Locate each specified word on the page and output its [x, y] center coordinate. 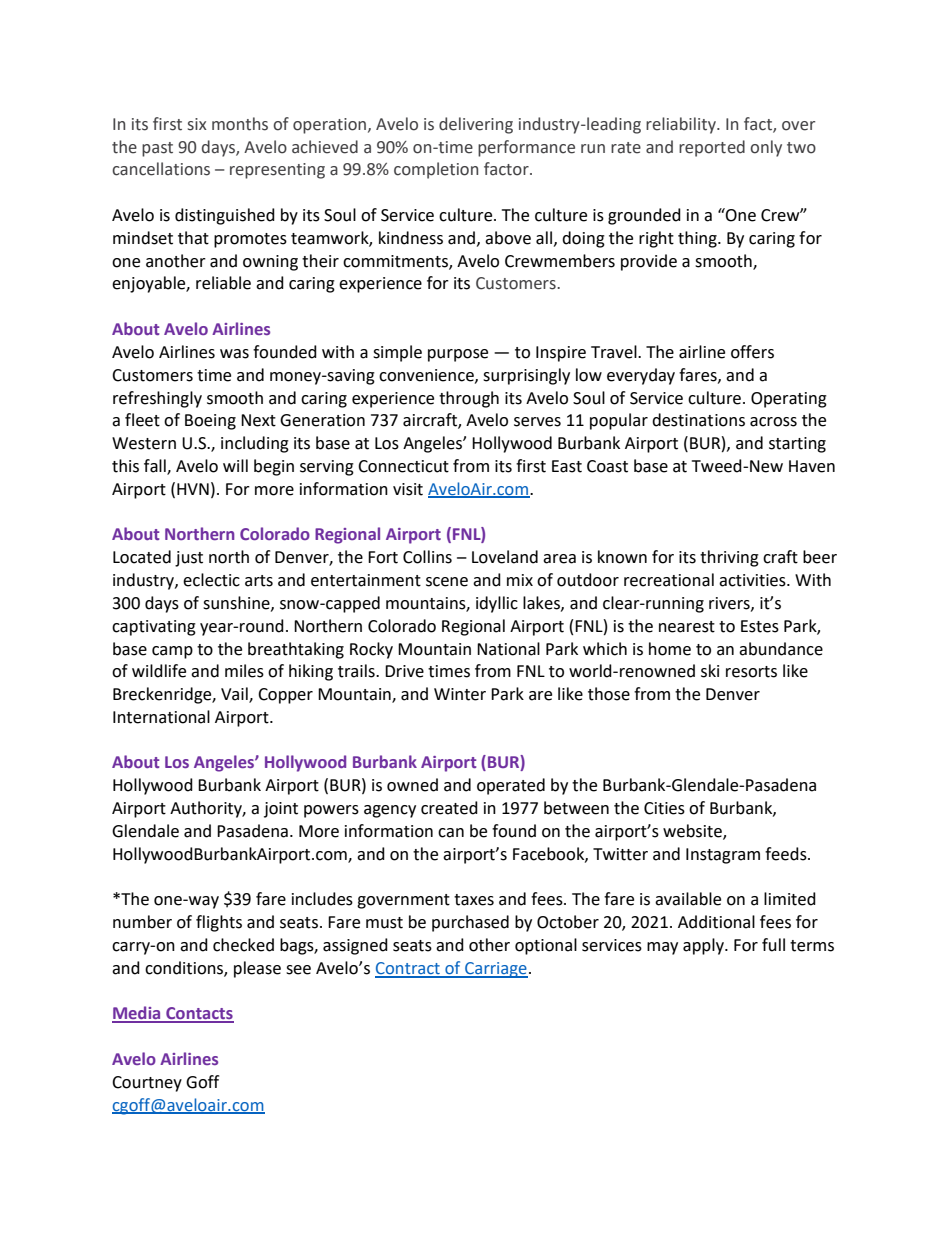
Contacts [199, 1014]
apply [704, 946]
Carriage [495, 970]
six [197, 124]
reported [712, 148]
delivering [476, 125]
